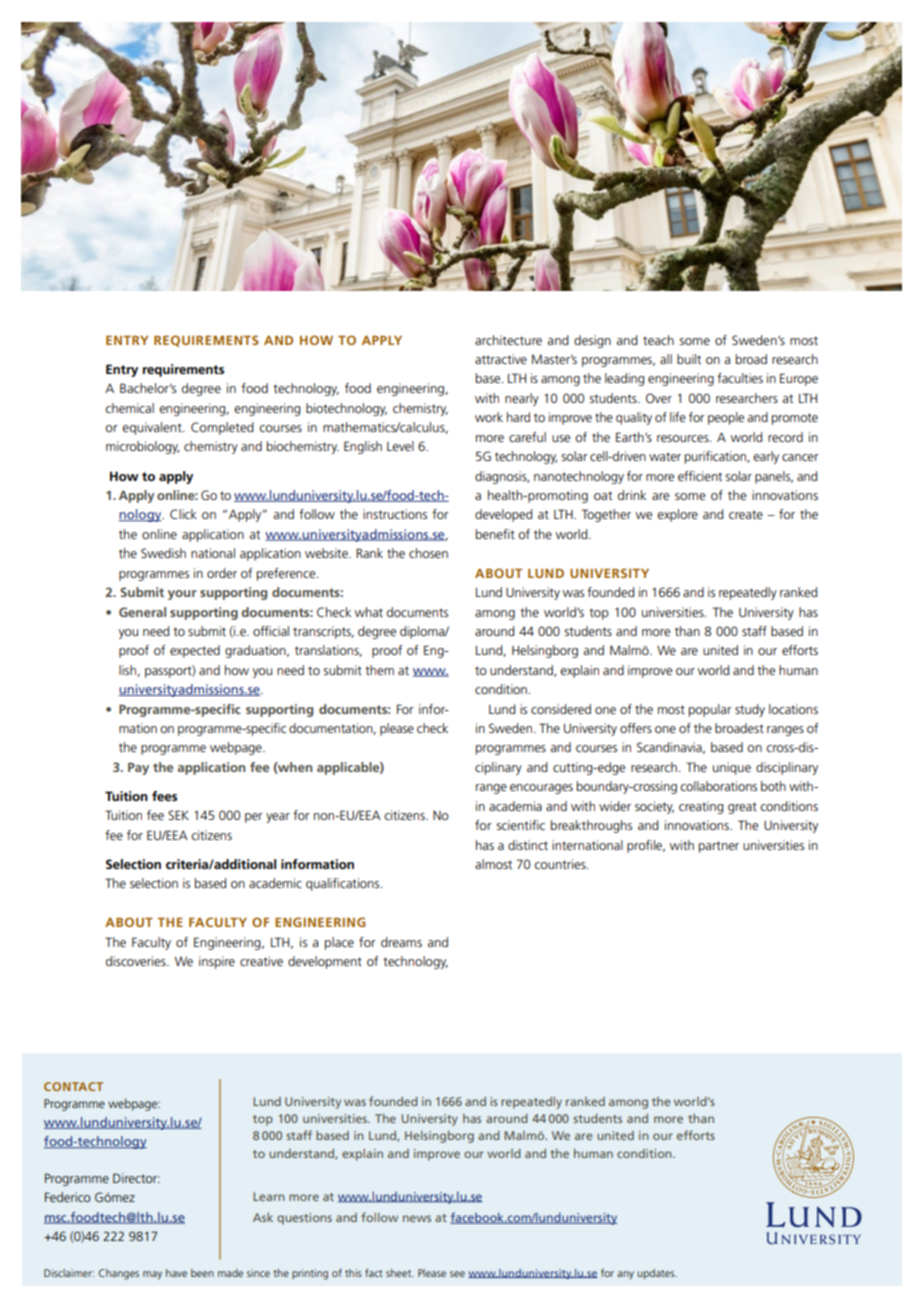 Image resolution: width=924 pixels, height=1308 pixels. I want to click on attractive, so click(501, 359).
